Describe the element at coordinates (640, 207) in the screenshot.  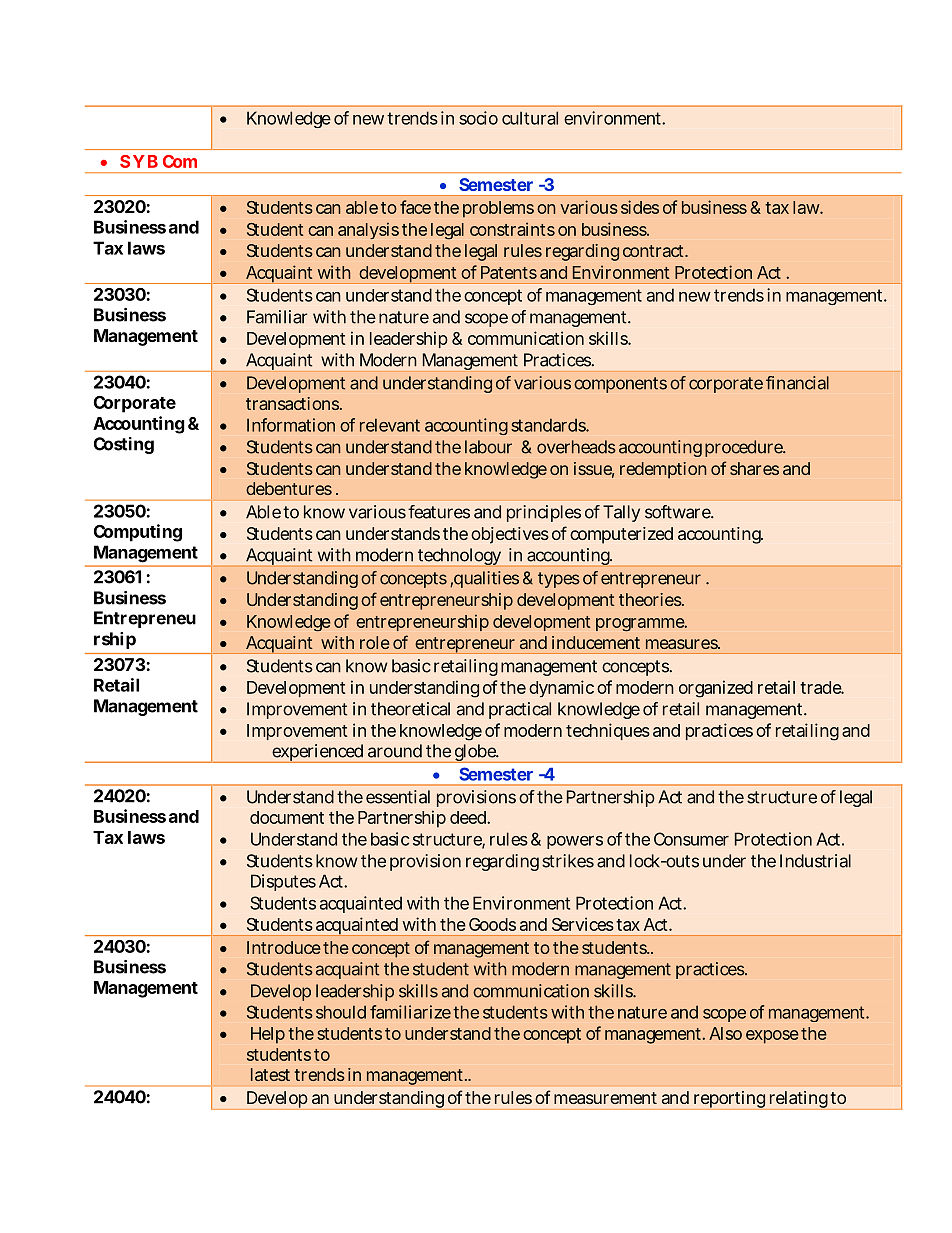
I see `sides` at that location.
